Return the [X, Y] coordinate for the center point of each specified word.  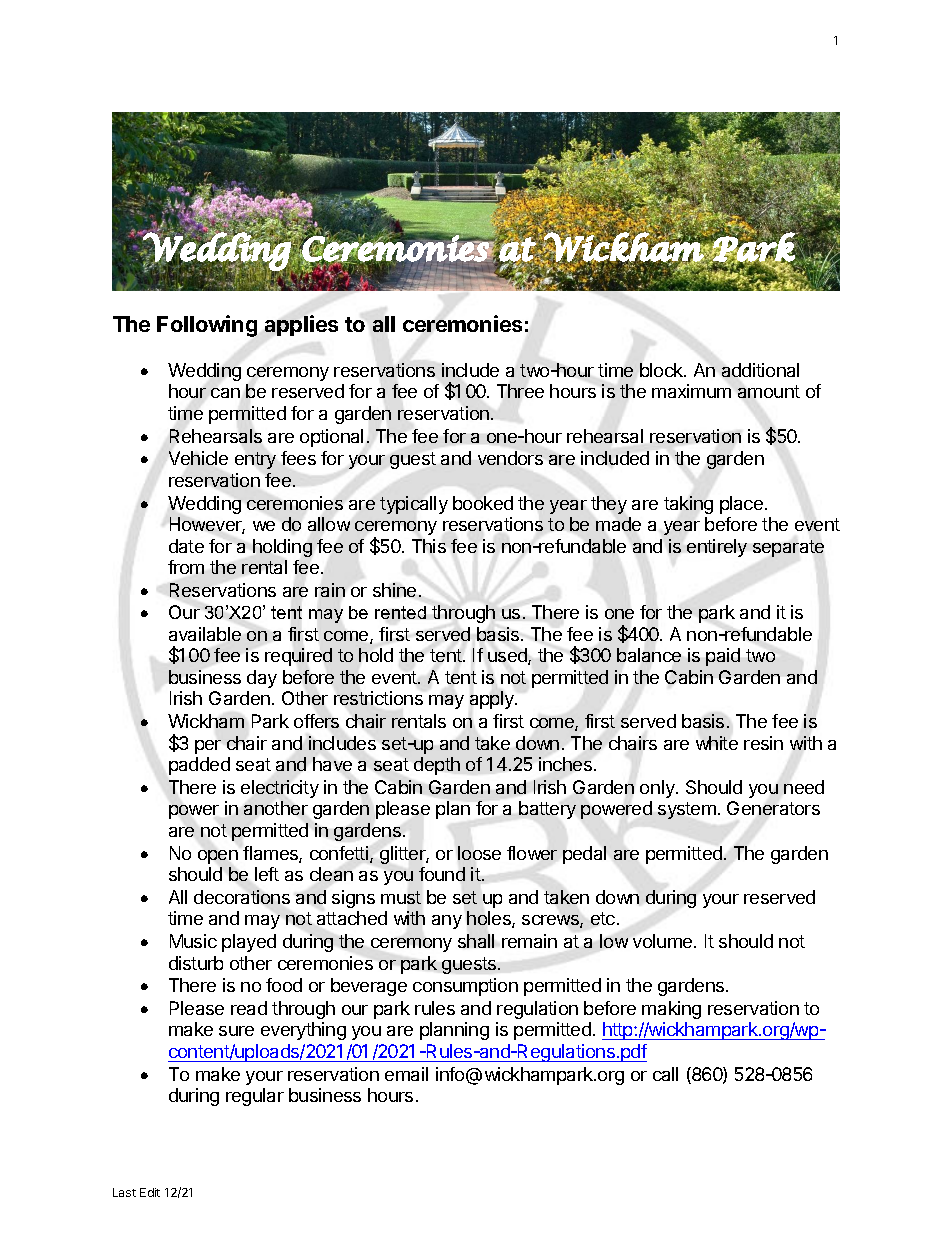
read [249, 1008]
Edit [150, 1192]
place [741, 505]
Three [520, 391]
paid [723, 657]
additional [760, 370]
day [262, 679]
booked [483, 503]
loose [479, 853]
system [687, 810]
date [186, 546]
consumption [465, 987]
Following [207, 326]
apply [493, 700]
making [671, 1010]
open [218, 857]
